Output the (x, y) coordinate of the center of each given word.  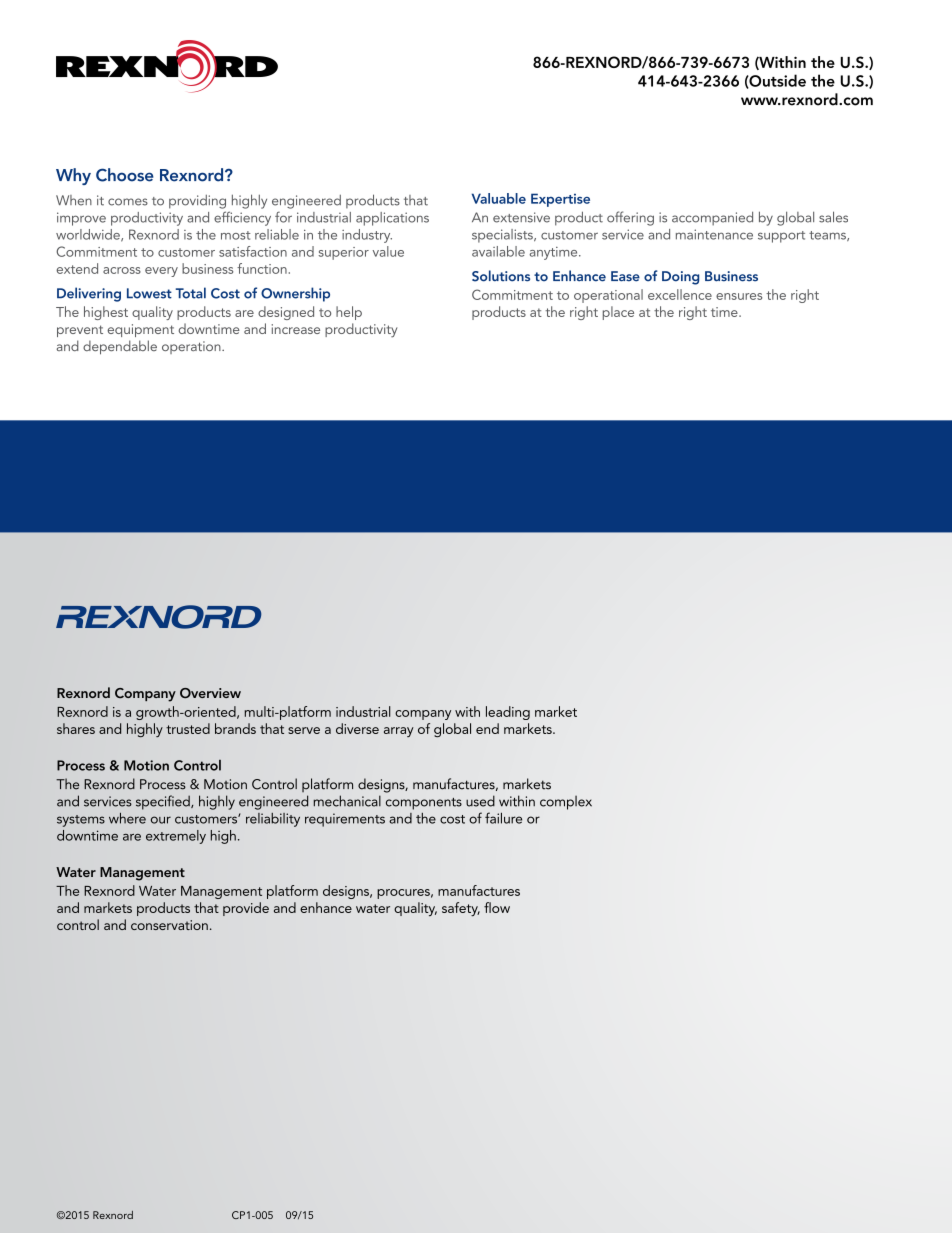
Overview (210, 693)
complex (566, 803)
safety (461, 909)
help (349, 313)
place (618, 313)
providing (197, 202)
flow (497, 907)
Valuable (499, 198)
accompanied (712, 218)
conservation (169, 925)
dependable (120, 347)
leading (508, 713)
